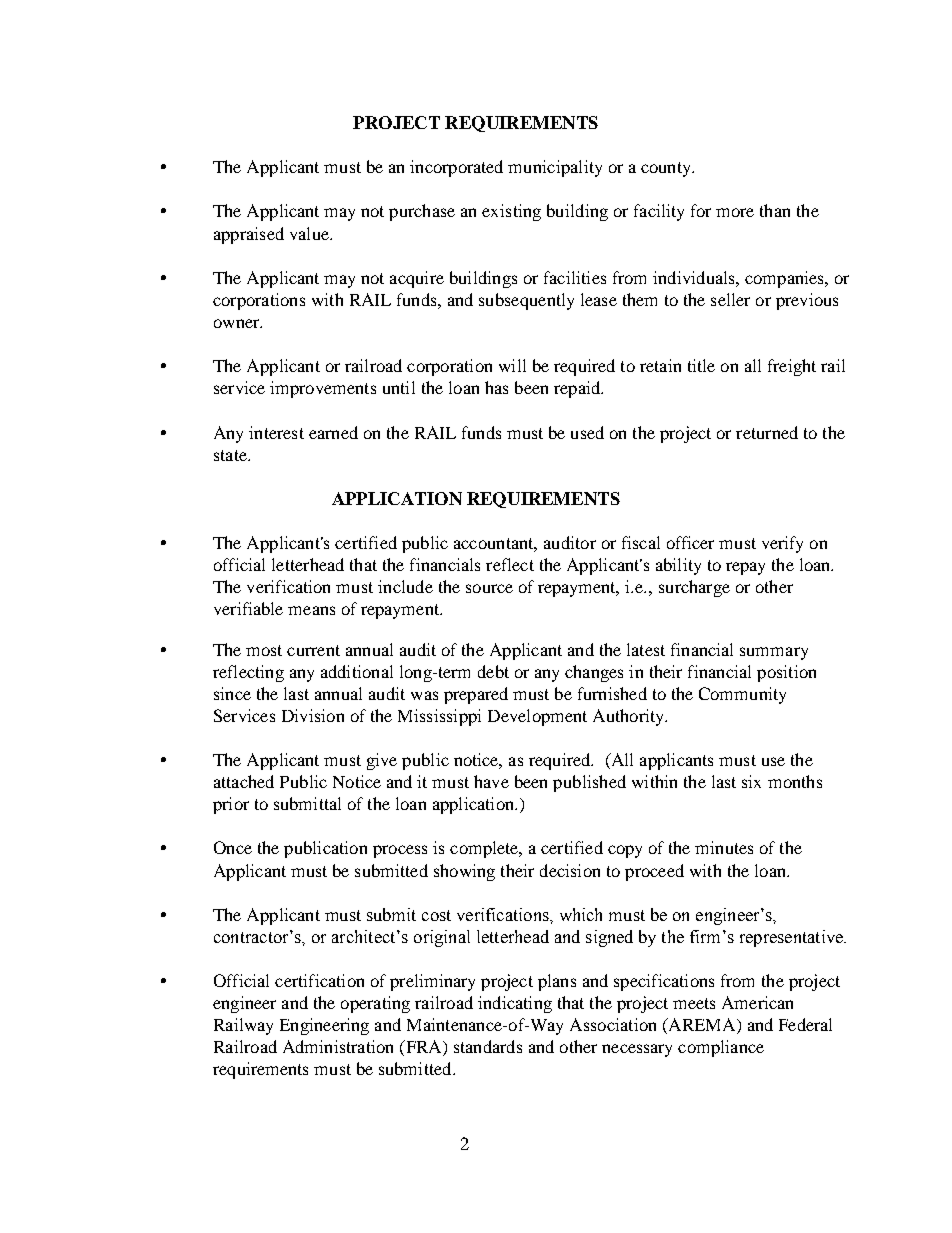 This document has width=952, height=1233. What do you see at coordinates (511, 212) in the document?
I see `existing` at bounding box center [511, 212].
